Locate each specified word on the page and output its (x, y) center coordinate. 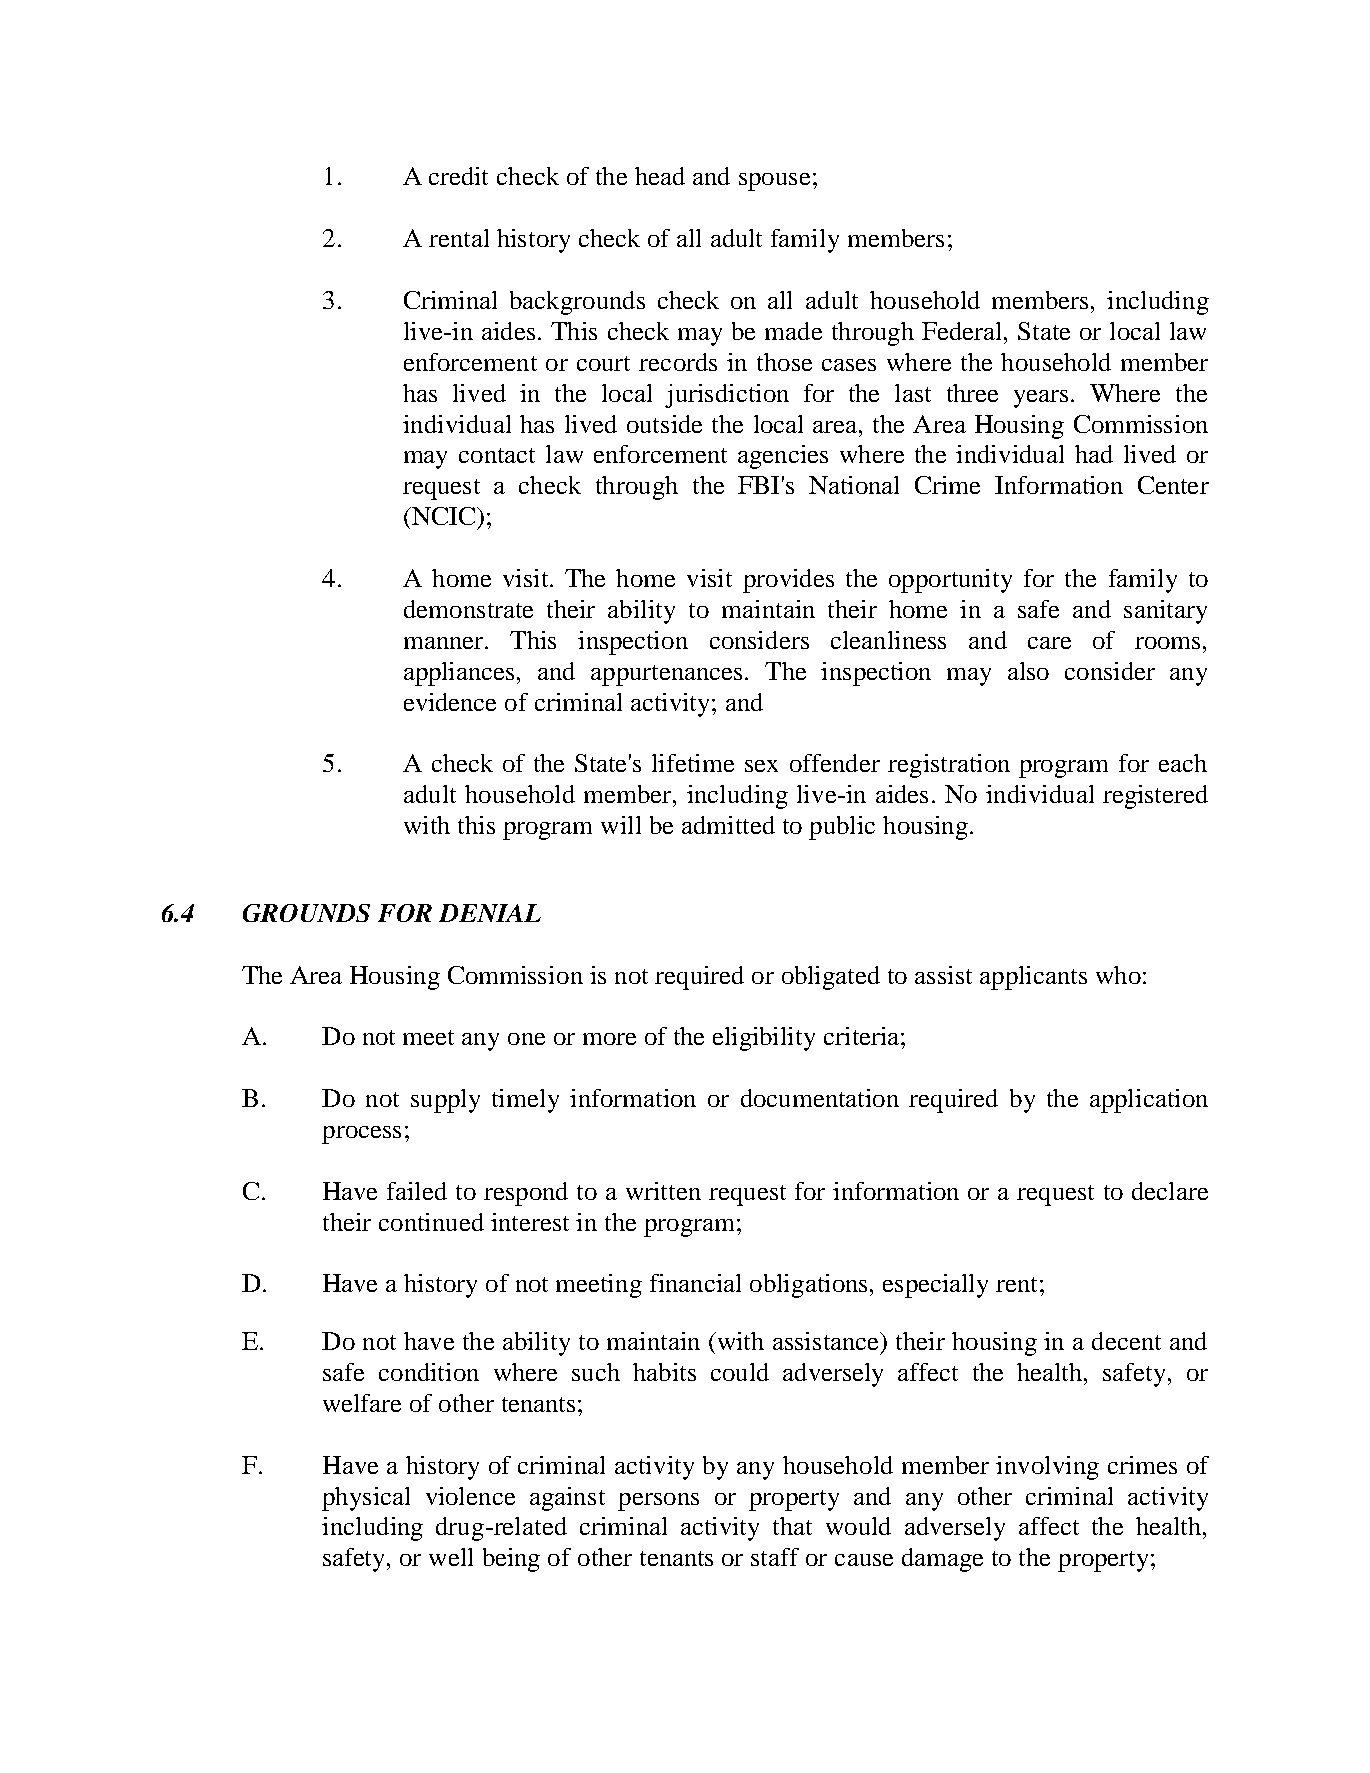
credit (458, 176)
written (663, 1191)
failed (417, 1191)
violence (470, 1496)
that (792, 1526)
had (1094, 454)
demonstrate (468, 609)
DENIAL (490, 913)
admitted (728, 825)
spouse (774, 182)
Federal (961, 331)
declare (1170, 1191)
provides (788, 581)
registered (1155, 797)
